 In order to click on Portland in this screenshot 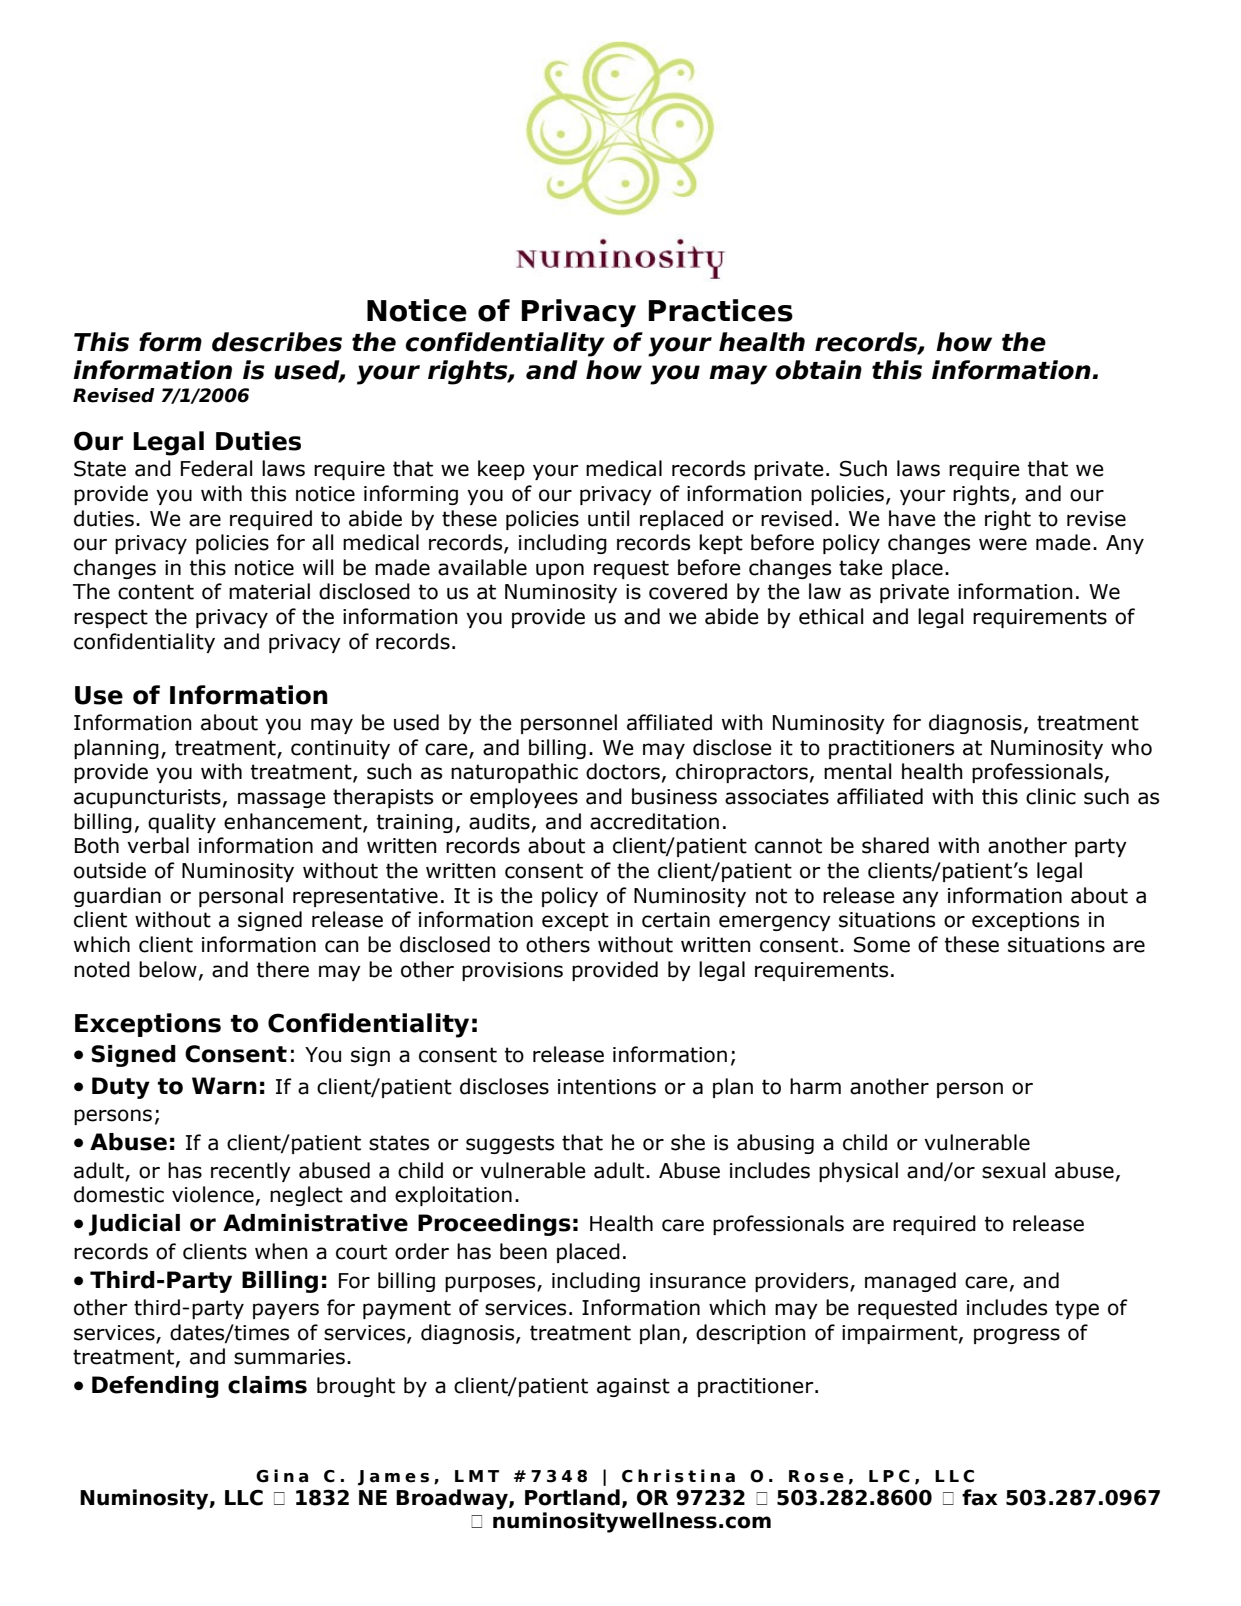, I will do `click(572, 1497)`.
